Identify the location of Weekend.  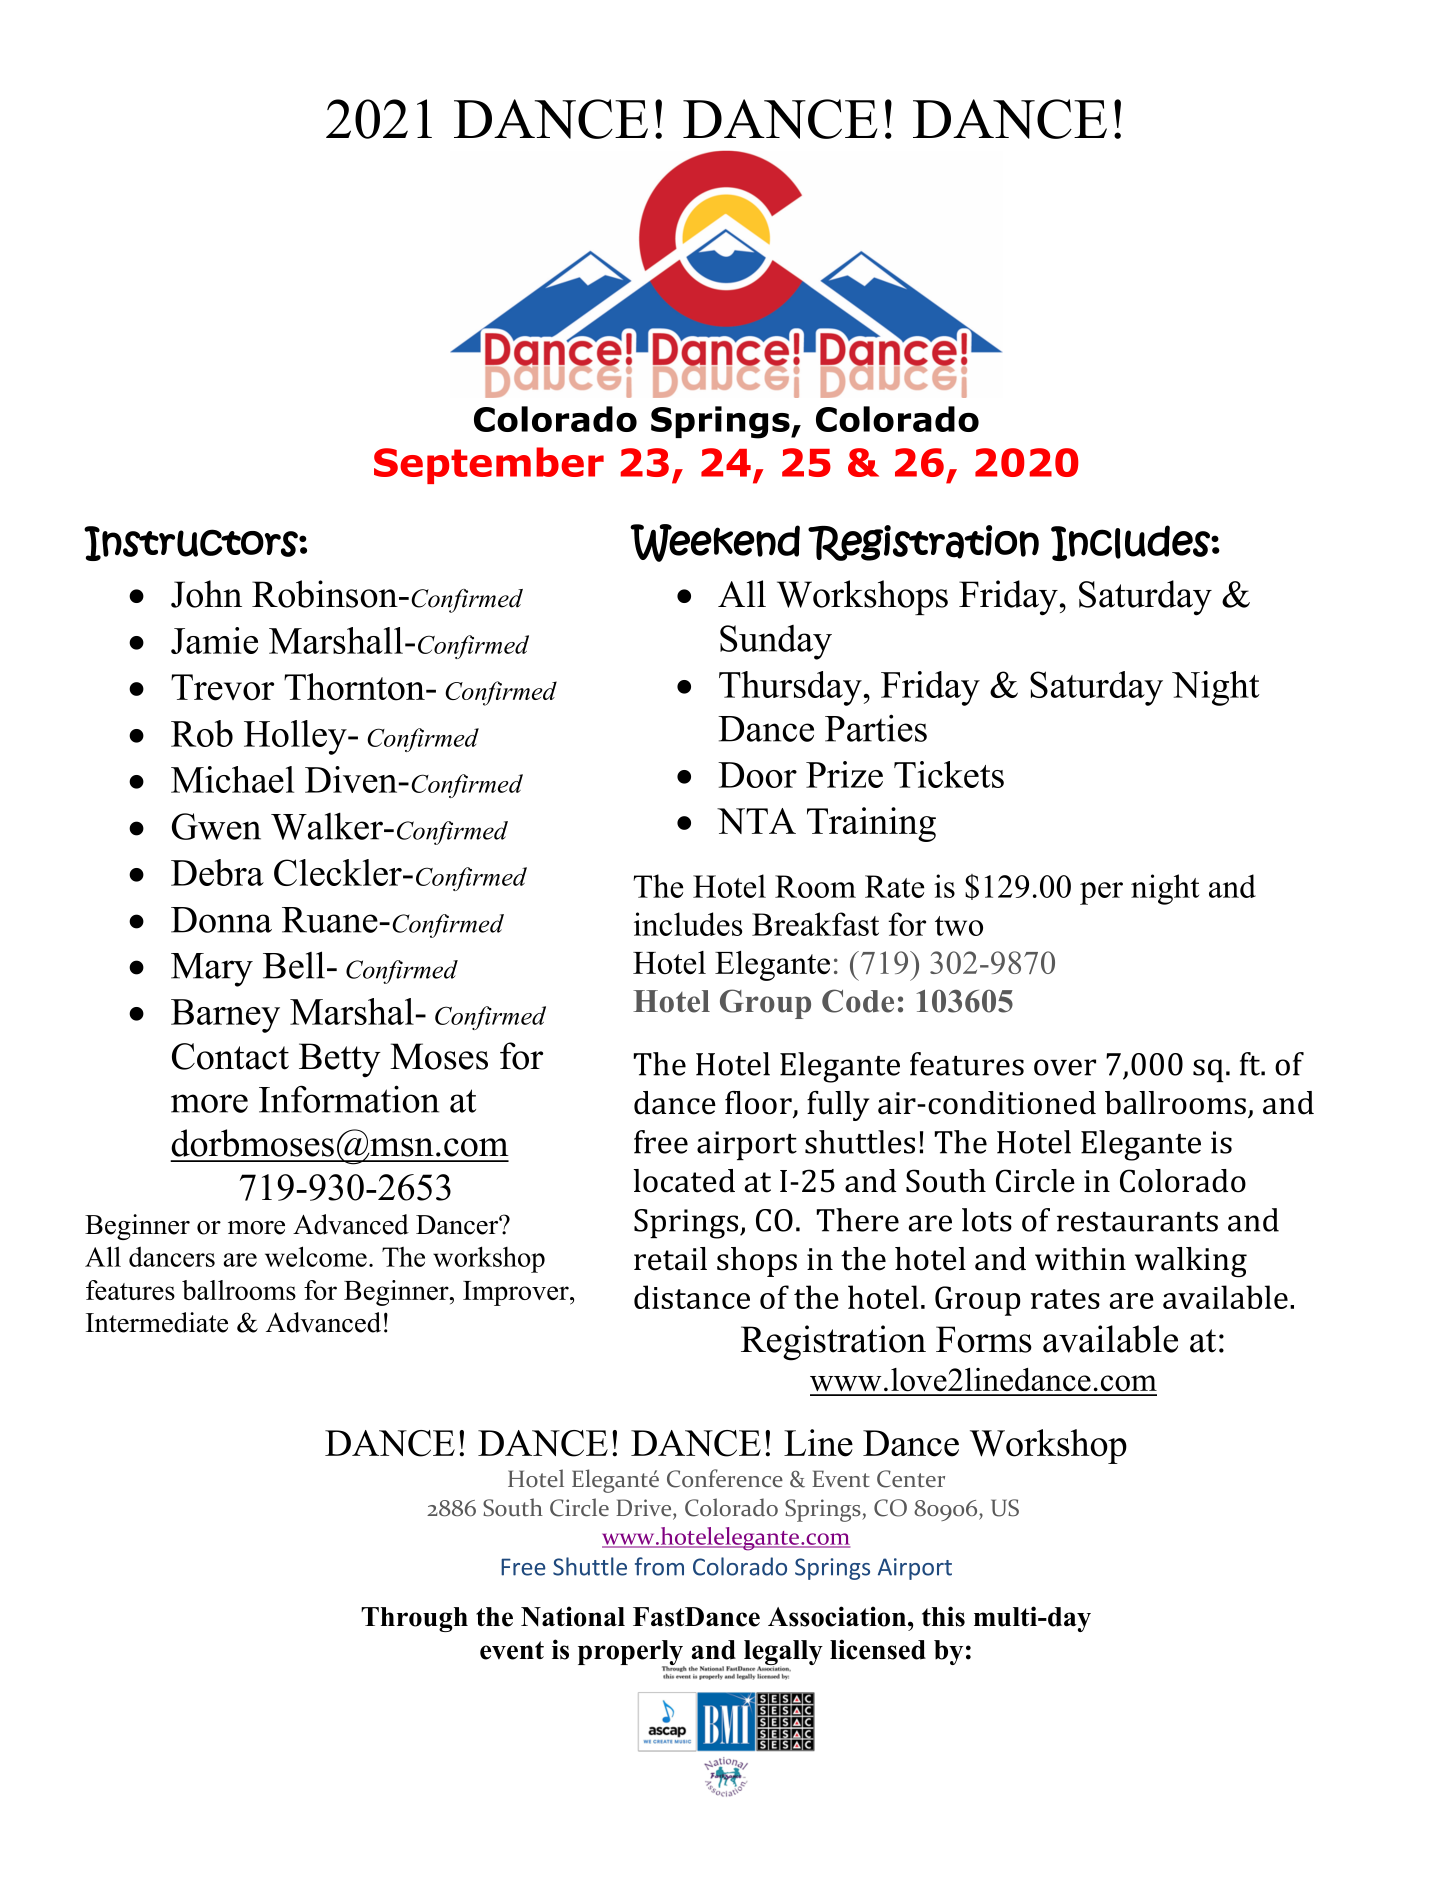
(715, 543).
